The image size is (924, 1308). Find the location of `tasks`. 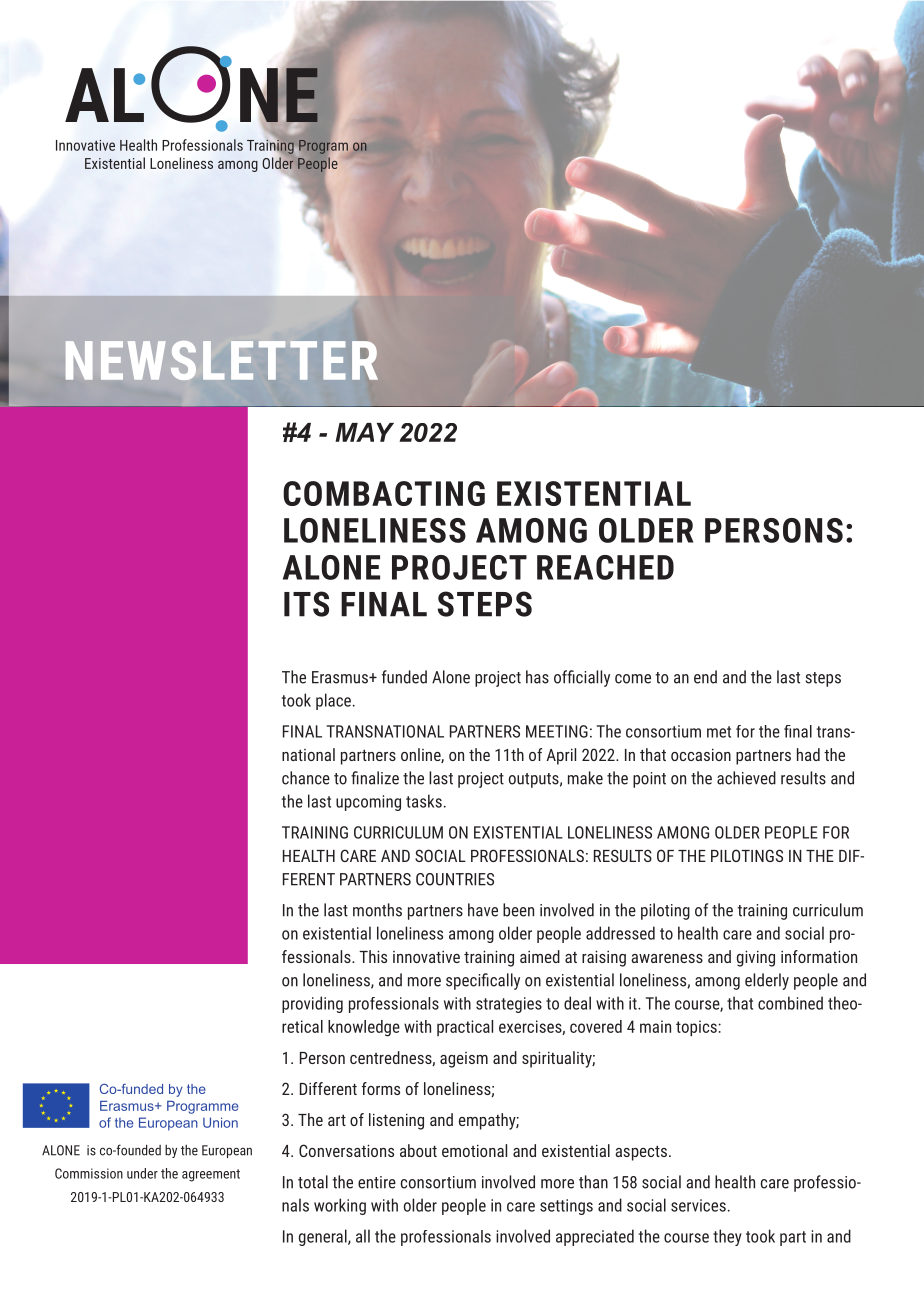

tasks is located at coordinates (424, 801).
